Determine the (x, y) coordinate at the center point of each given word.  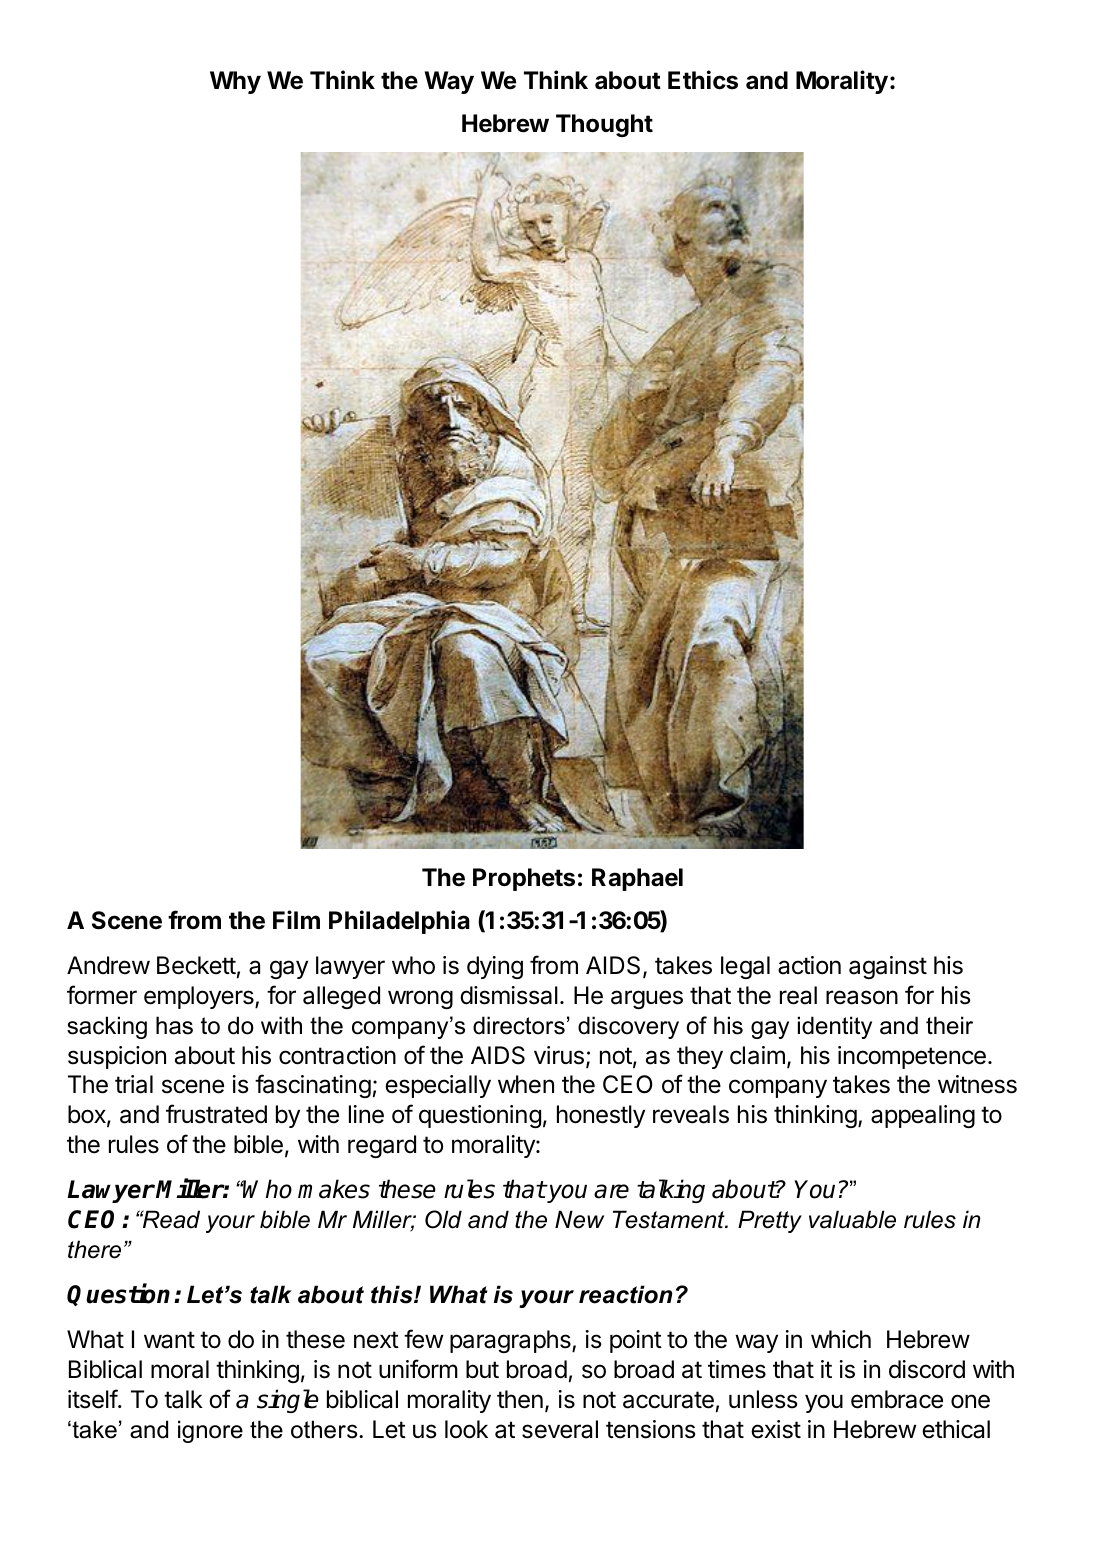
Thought (604, 125)
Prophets (524, 879)
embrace (897, 1399)
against (888, 967)
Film (296, 919)
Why (235, 82)
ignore (210, 1431)
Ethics (703, 80)
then (520, 1399)
